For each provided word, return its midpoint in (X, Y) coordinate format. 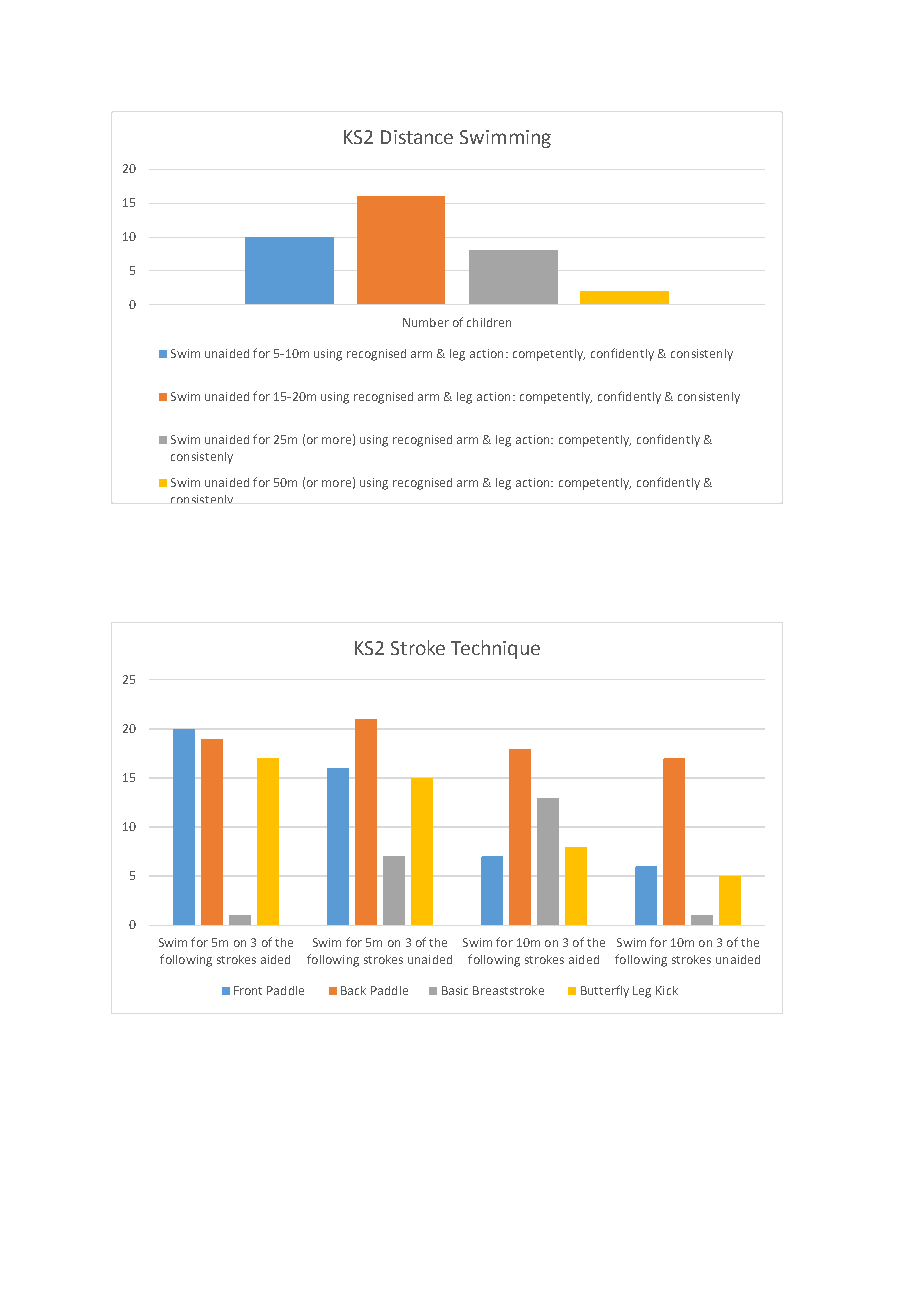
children (489, 322)
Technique (495, 649)
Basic (455, 990)
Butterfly (605, 991)
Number (426, 322)
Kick (667, 990)
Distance (417, 137)
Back (353, 990)
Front (248, 990)
